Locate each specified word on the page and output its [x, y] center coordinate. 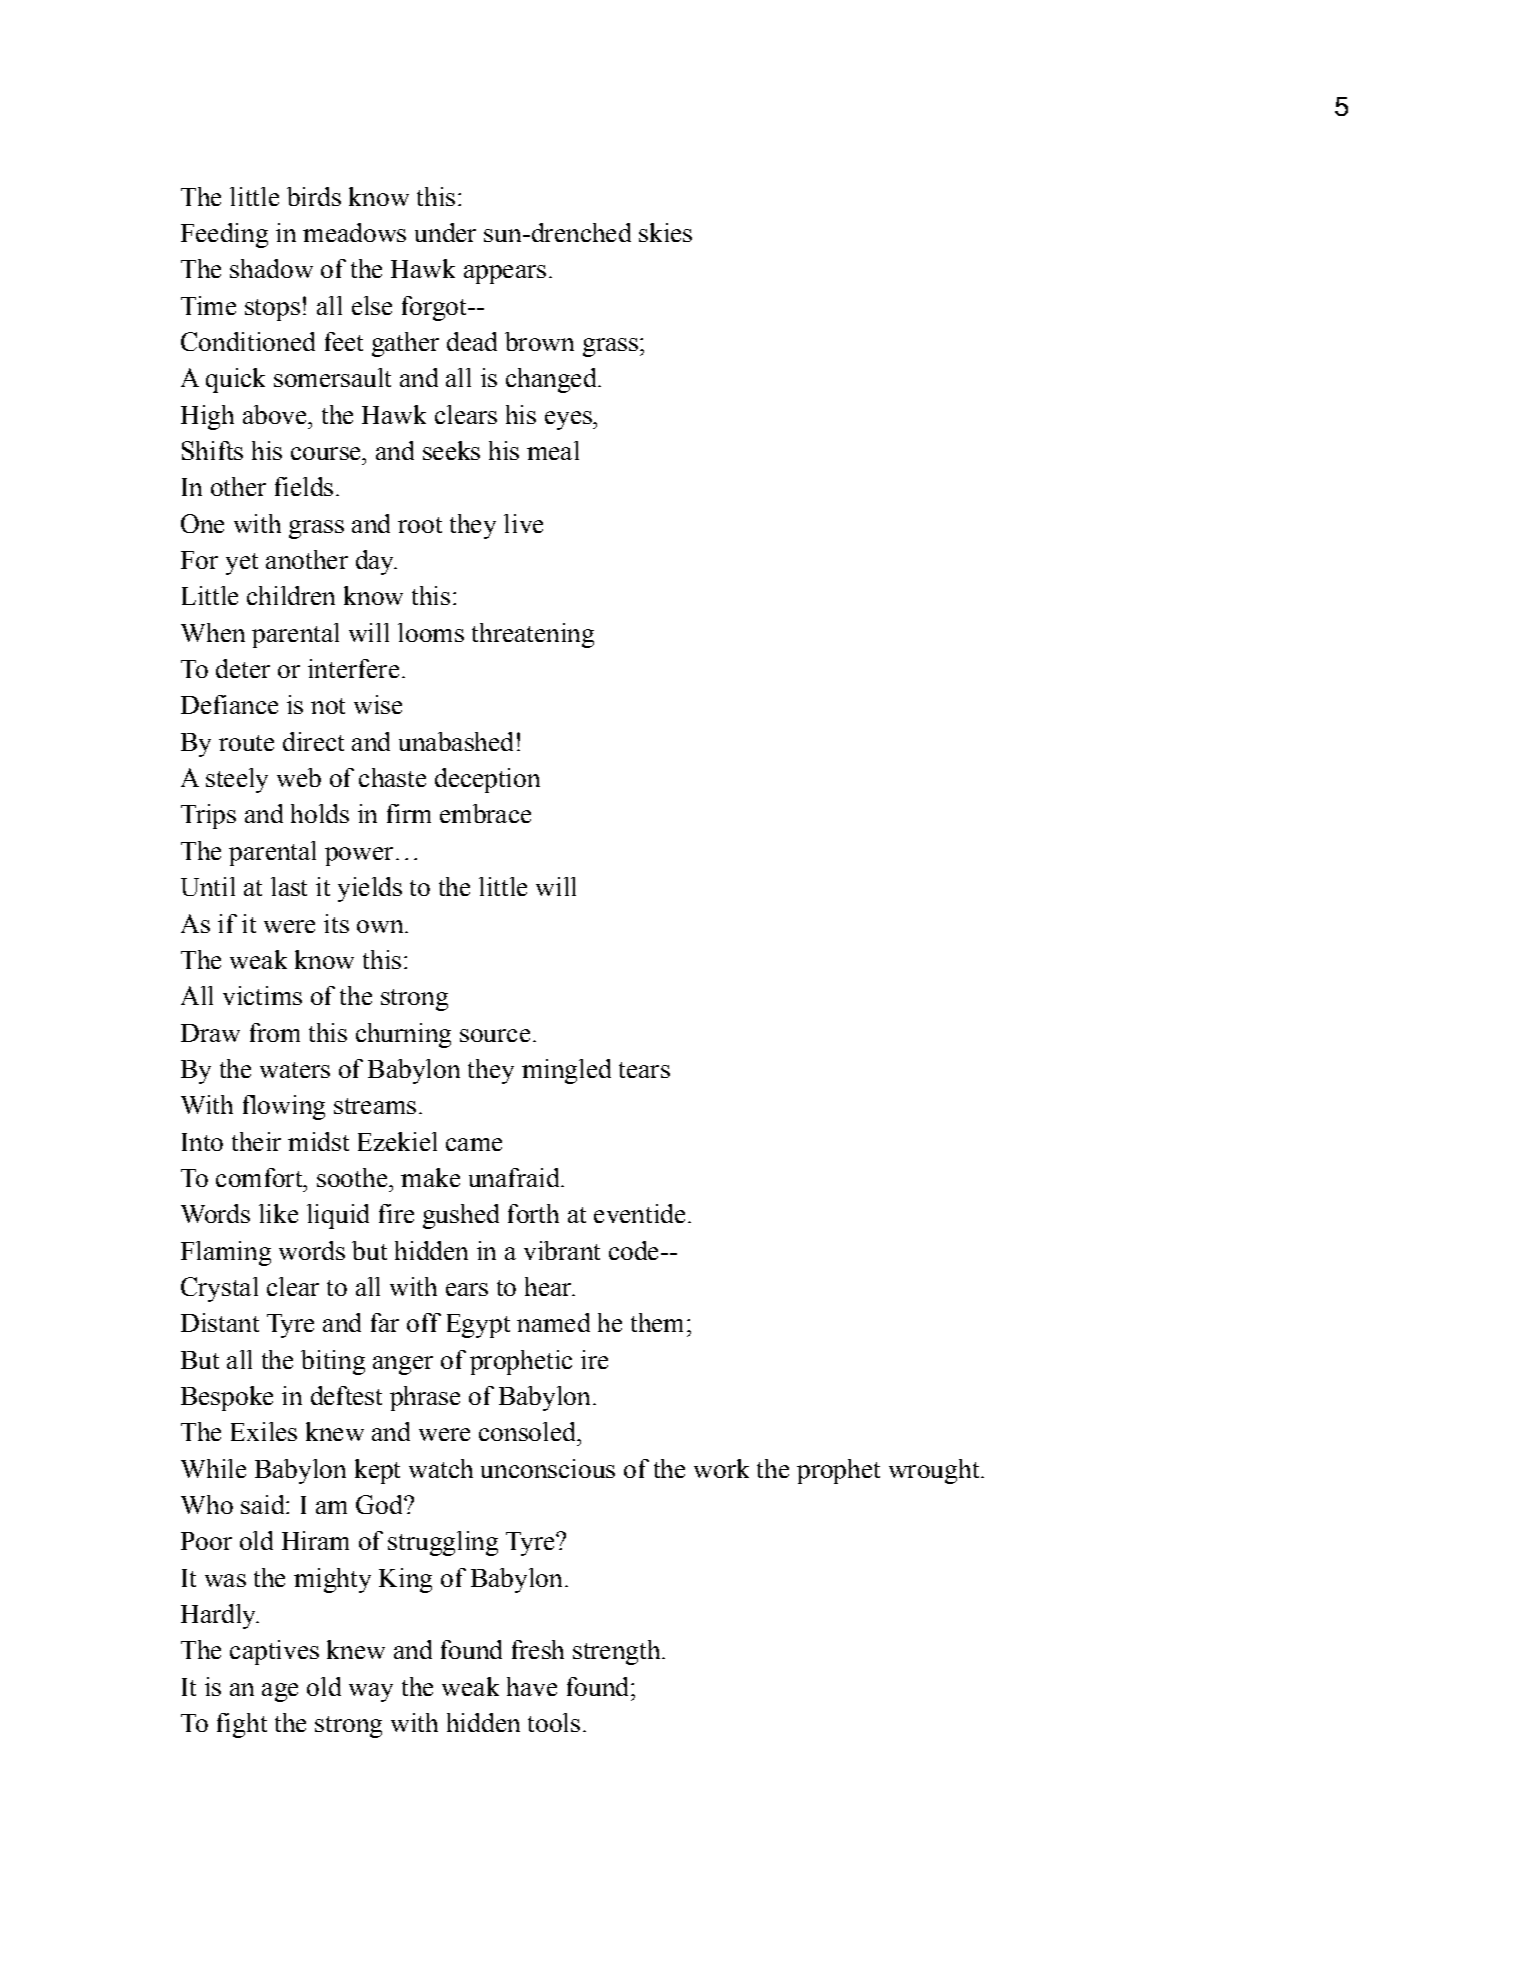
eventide [639, 1213]
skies [665, 232]
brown [539, 341]
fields [304, 486]
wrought [935, 1471]
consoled [528, 1431]
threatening [533, 635]
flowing [284, 1107]
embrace [485, 813]
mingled [566, 1071]
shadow [271, 268]
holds [320, 813]
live [523, 523]
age [280, 1692]
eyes [569, 420]
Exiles [264, 1431]
